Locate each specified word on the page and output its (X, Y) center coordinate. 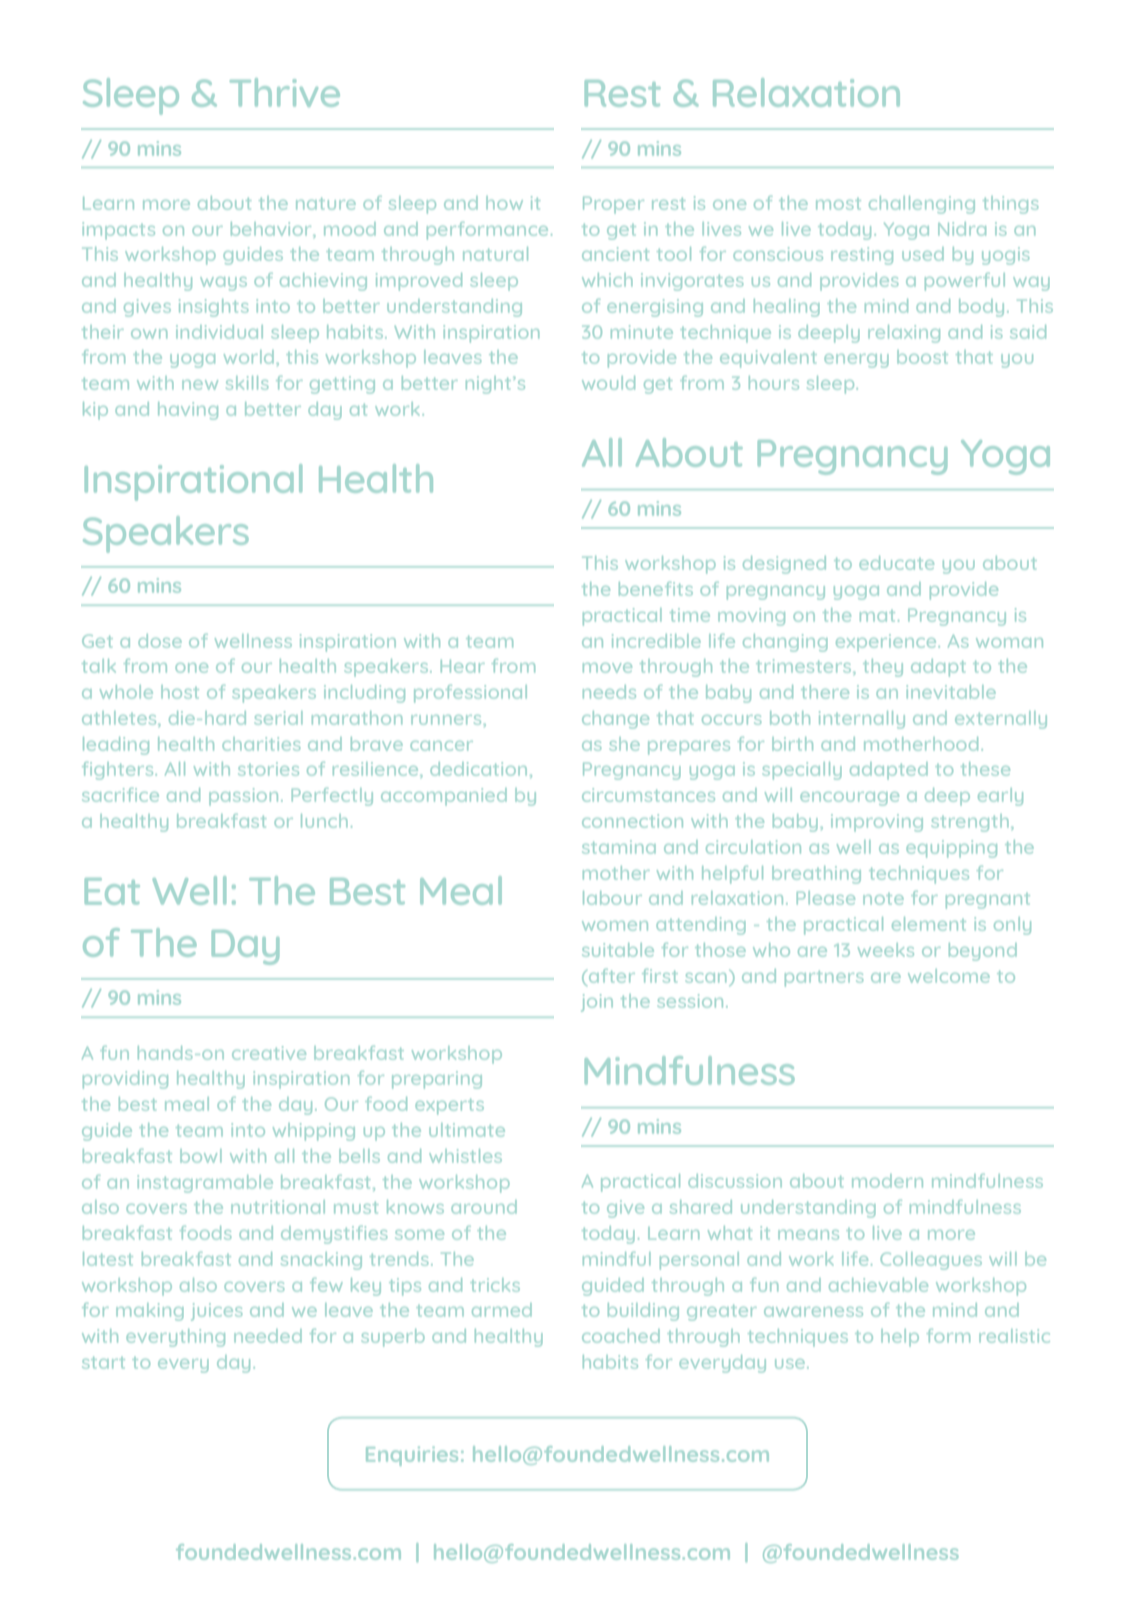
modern (887, 1181)
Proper (613, 205)
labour (612, 898)
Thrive (285, 92)
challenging (922, 205)
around (484, 1207)
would (608, 383)
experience (887, 642)
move (607, 668)
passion (243, 796)
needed (268, 1336)
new (200, 385)
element (929, 924)
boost (922, 357)
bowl (200, 1156)
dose (160, 641)
